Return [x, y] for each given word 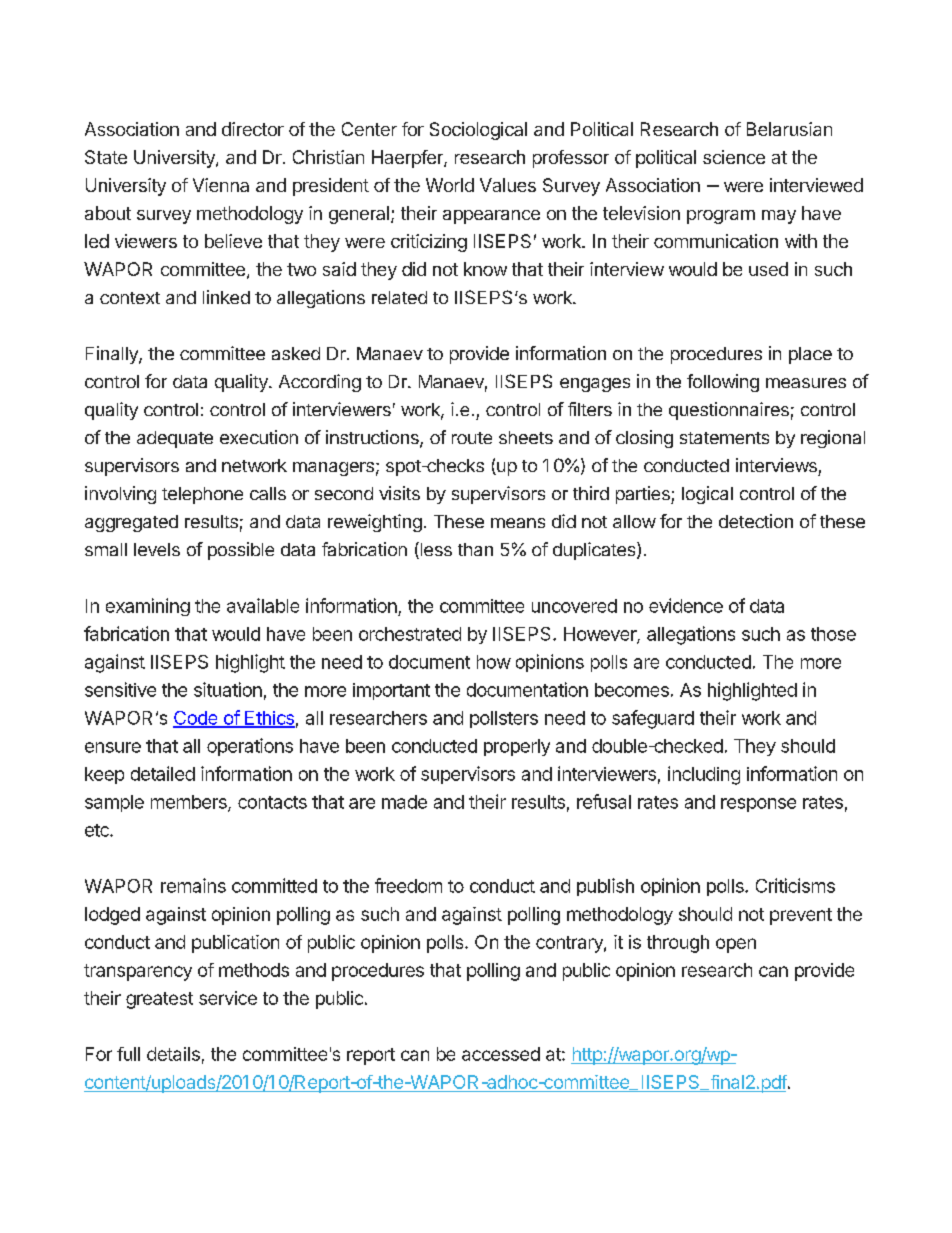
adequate [175, 439]
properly [517, 747]
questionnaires [729, 411]
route [472, 438]
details [173, 1054]
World [450, 185]
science [734, 157]
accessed [501, 1054]
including [704, 775]
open [736, 945]
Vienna [221, 185]
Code [196, 719]
